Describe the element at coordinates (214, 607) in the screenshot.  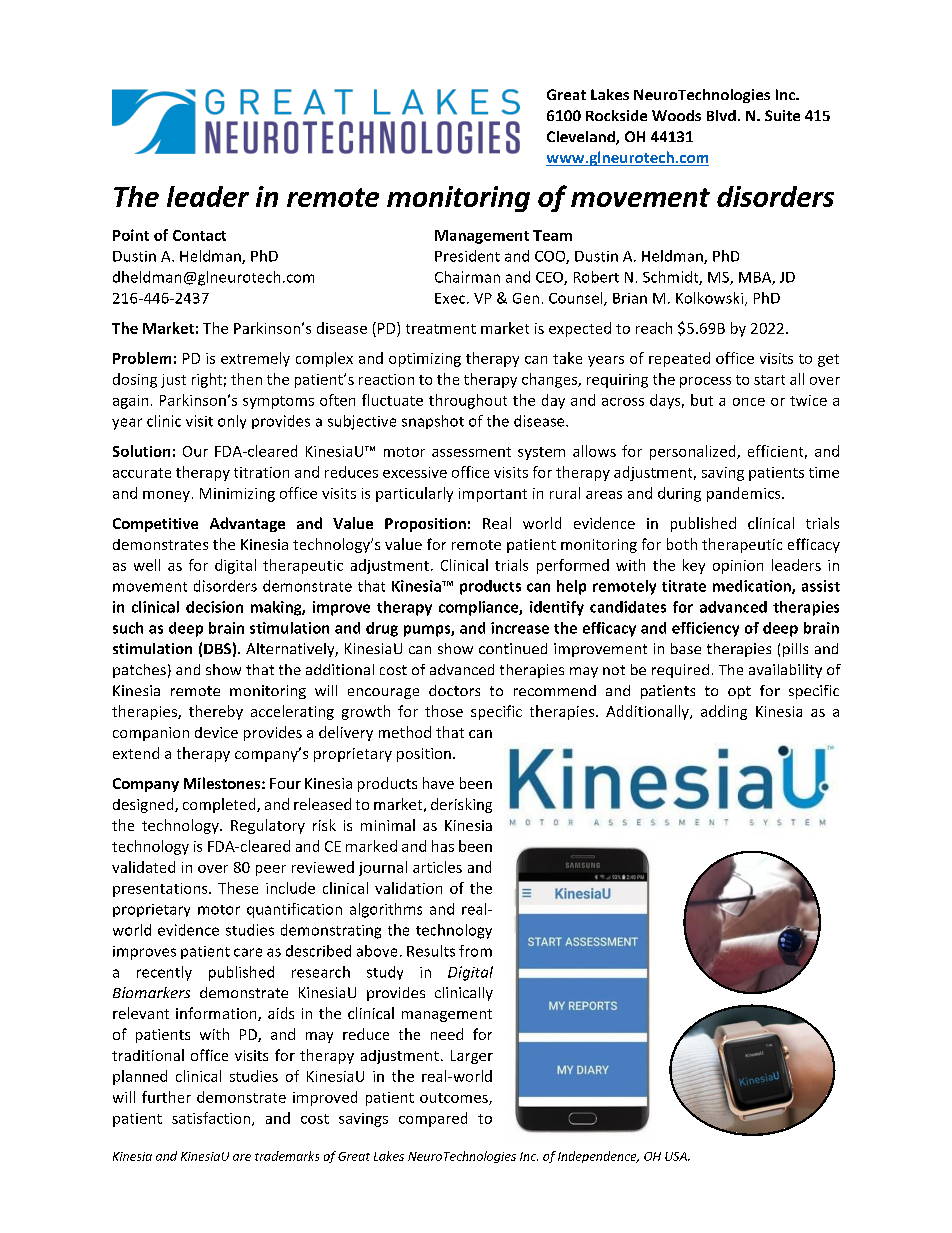
I see `decision` at that location.
